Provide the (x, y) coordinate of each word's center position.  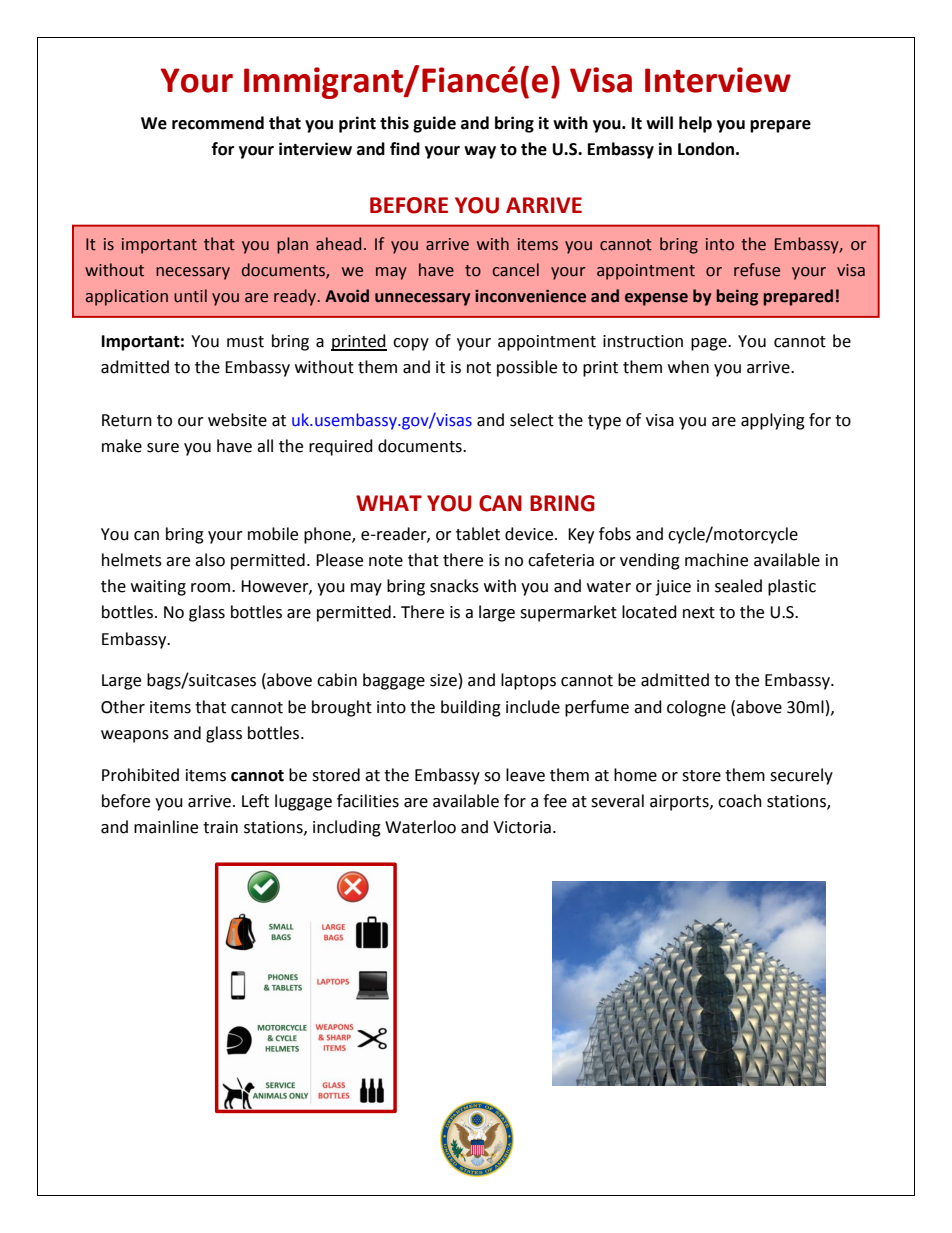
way (480, 152)
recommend (218, 123)
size (443, 680)
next (699, 613)
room (212, 588)
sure (163, 448)
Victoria (522, 827)
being (737, 297)
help (695, 124)
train (220, 827)
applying (773, 421)
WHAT (389, 503)
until (190, 296)
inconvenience (530, 296)
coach (740, 801)
